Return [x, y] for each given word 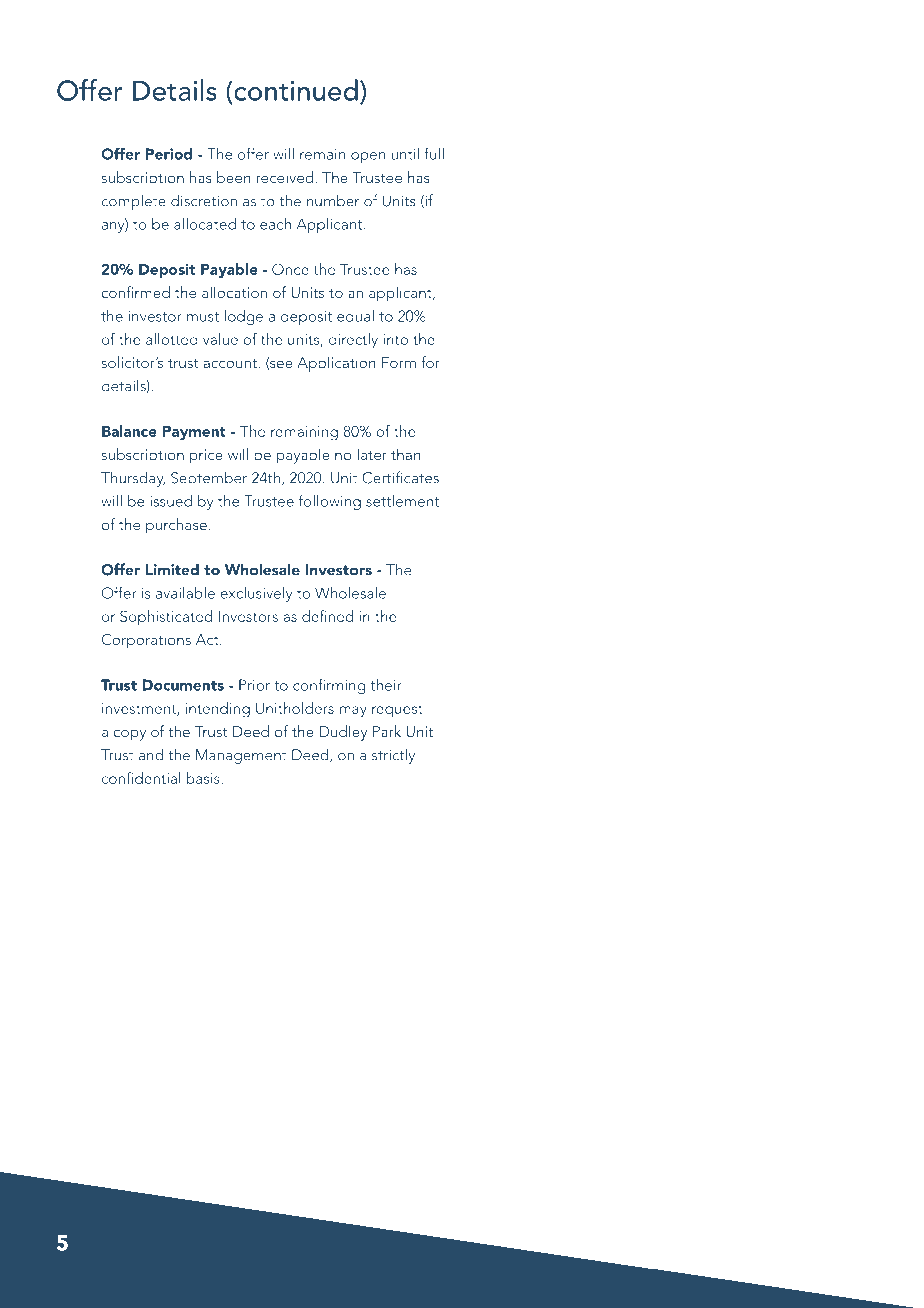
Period [169, 154]
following [330, 502]
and [151, 754]
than [406, 454]
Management [241, 756]
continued [295, 90]
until [405, 154]
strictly [393, 756]
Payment [194, 433]
